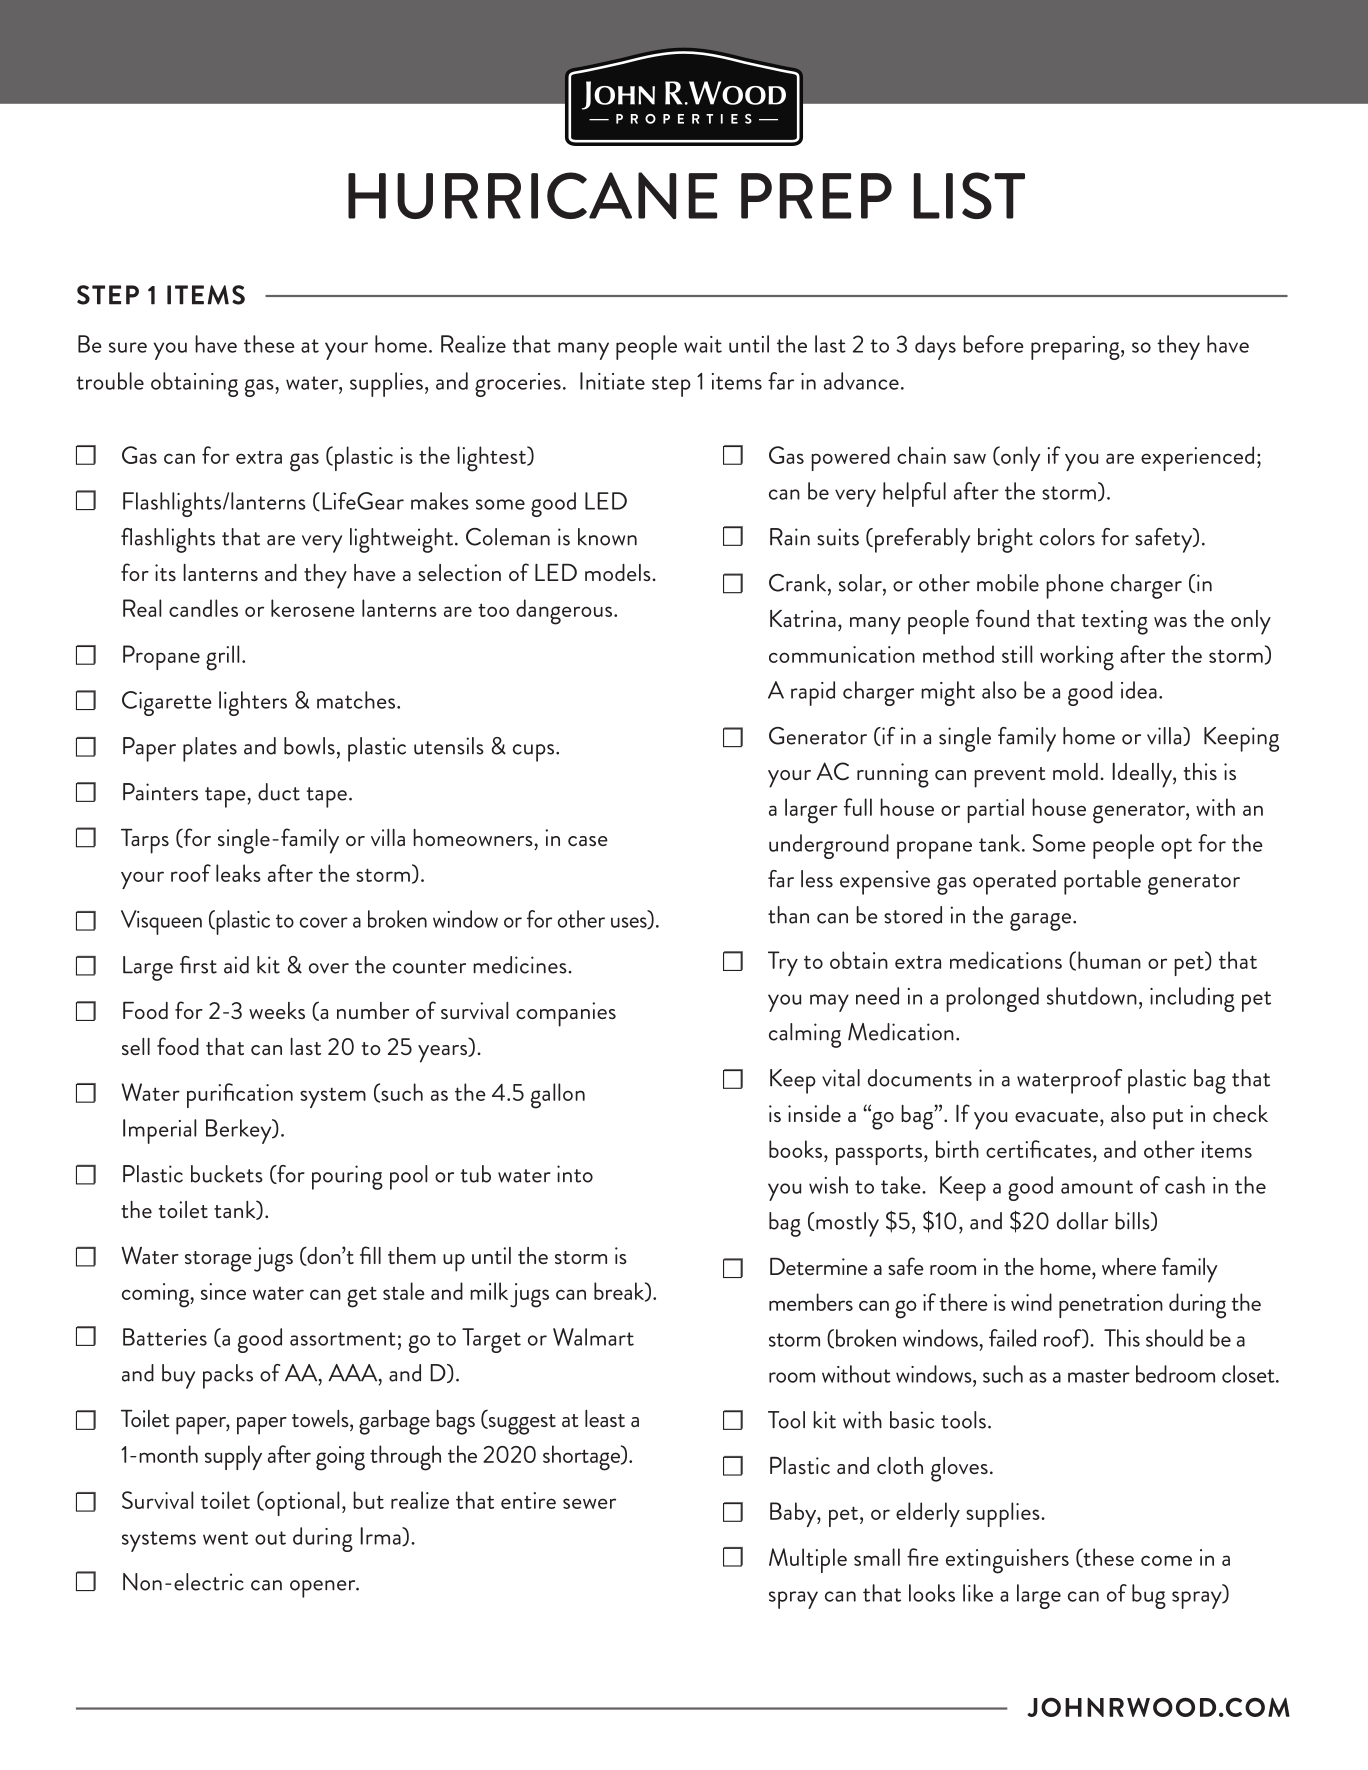  I want to click on went, so click(225, 1538).
